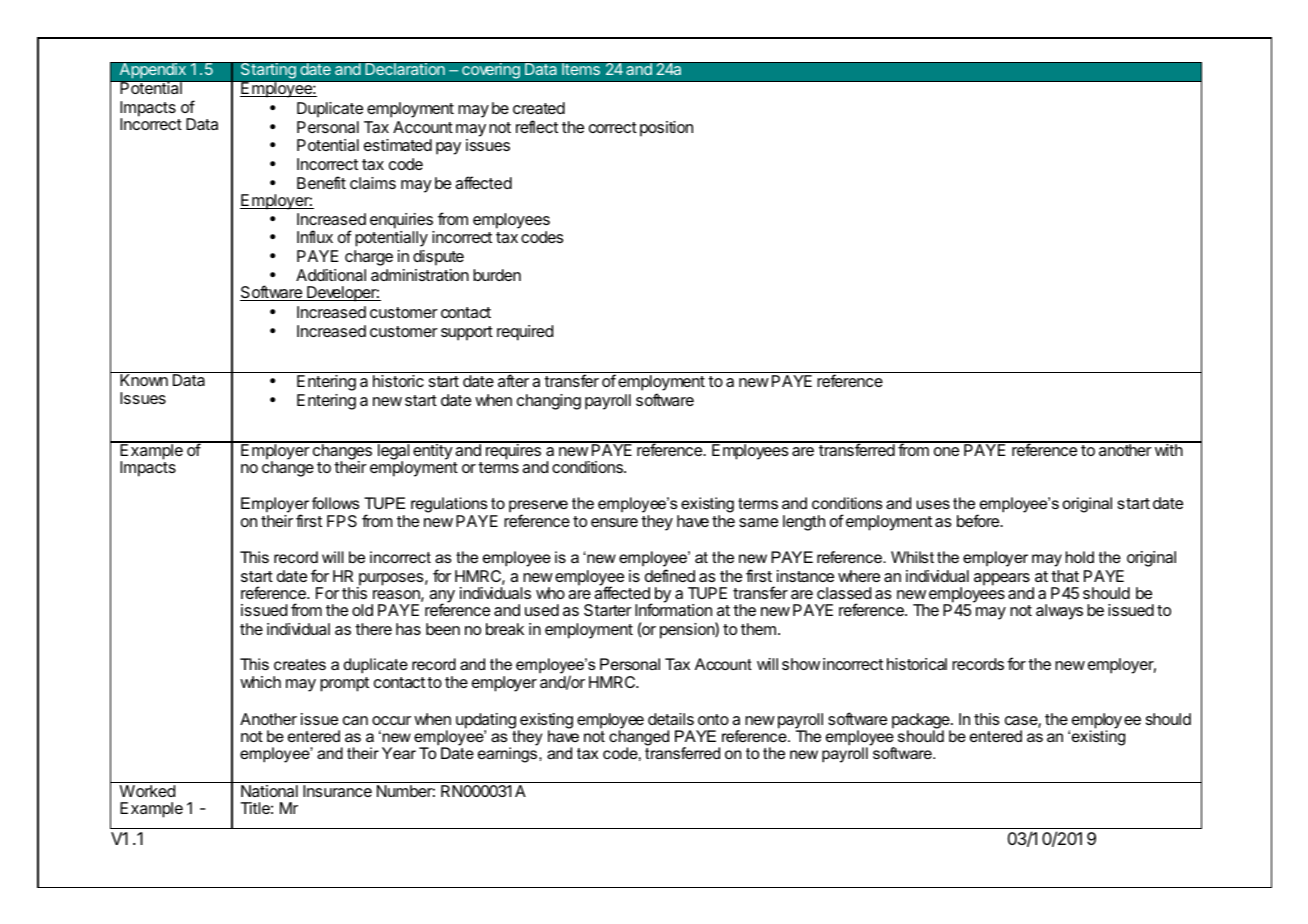 The width and height of the document is (1308, 924). What do you see at coordinates (373, 629) in the document?
I see `there` at bounding box center [373, 629].
